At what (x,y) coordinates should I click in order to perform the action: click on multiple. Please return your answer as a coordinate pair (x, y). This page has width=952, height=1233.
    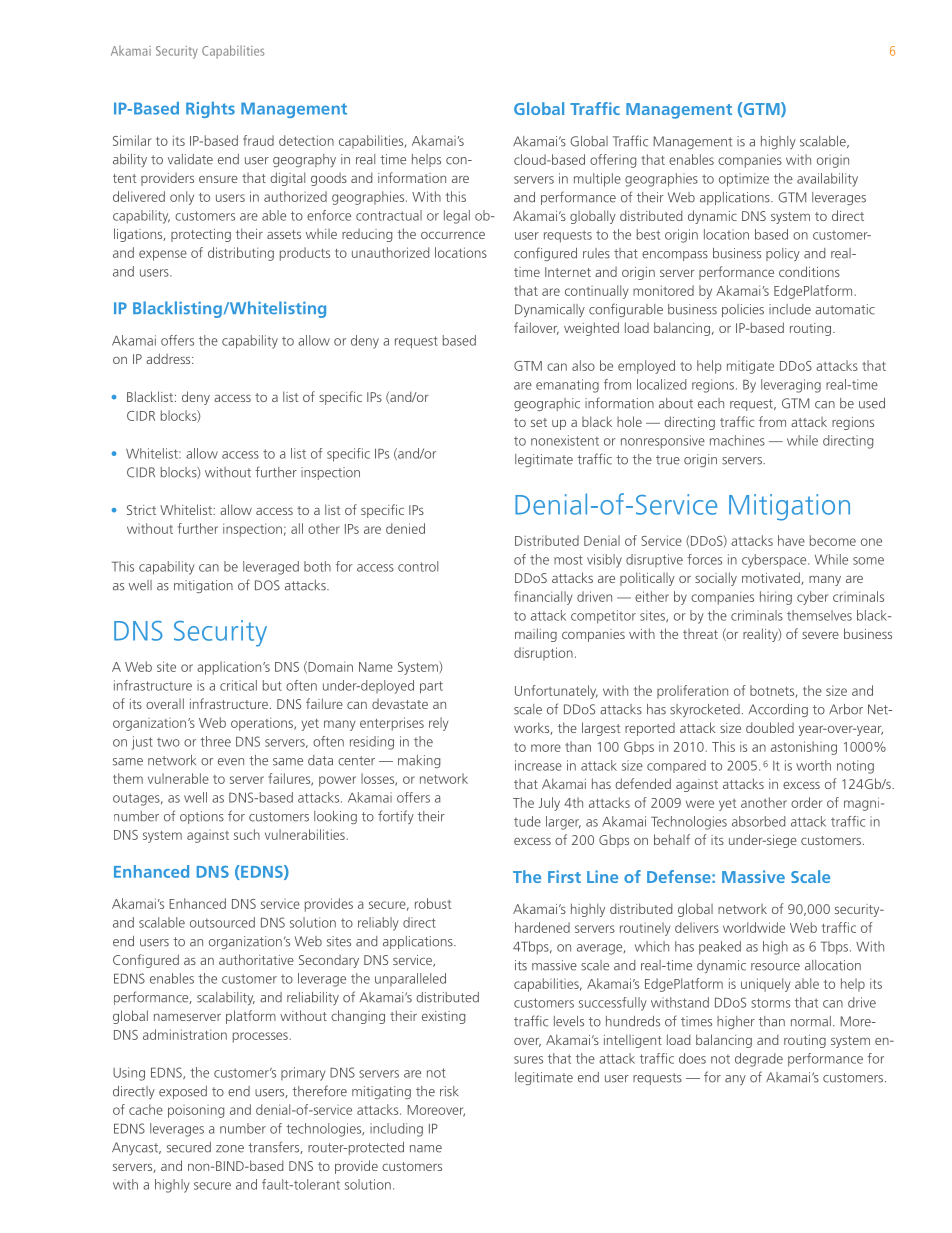
    Looking at the image, I should click on (597, 180).
